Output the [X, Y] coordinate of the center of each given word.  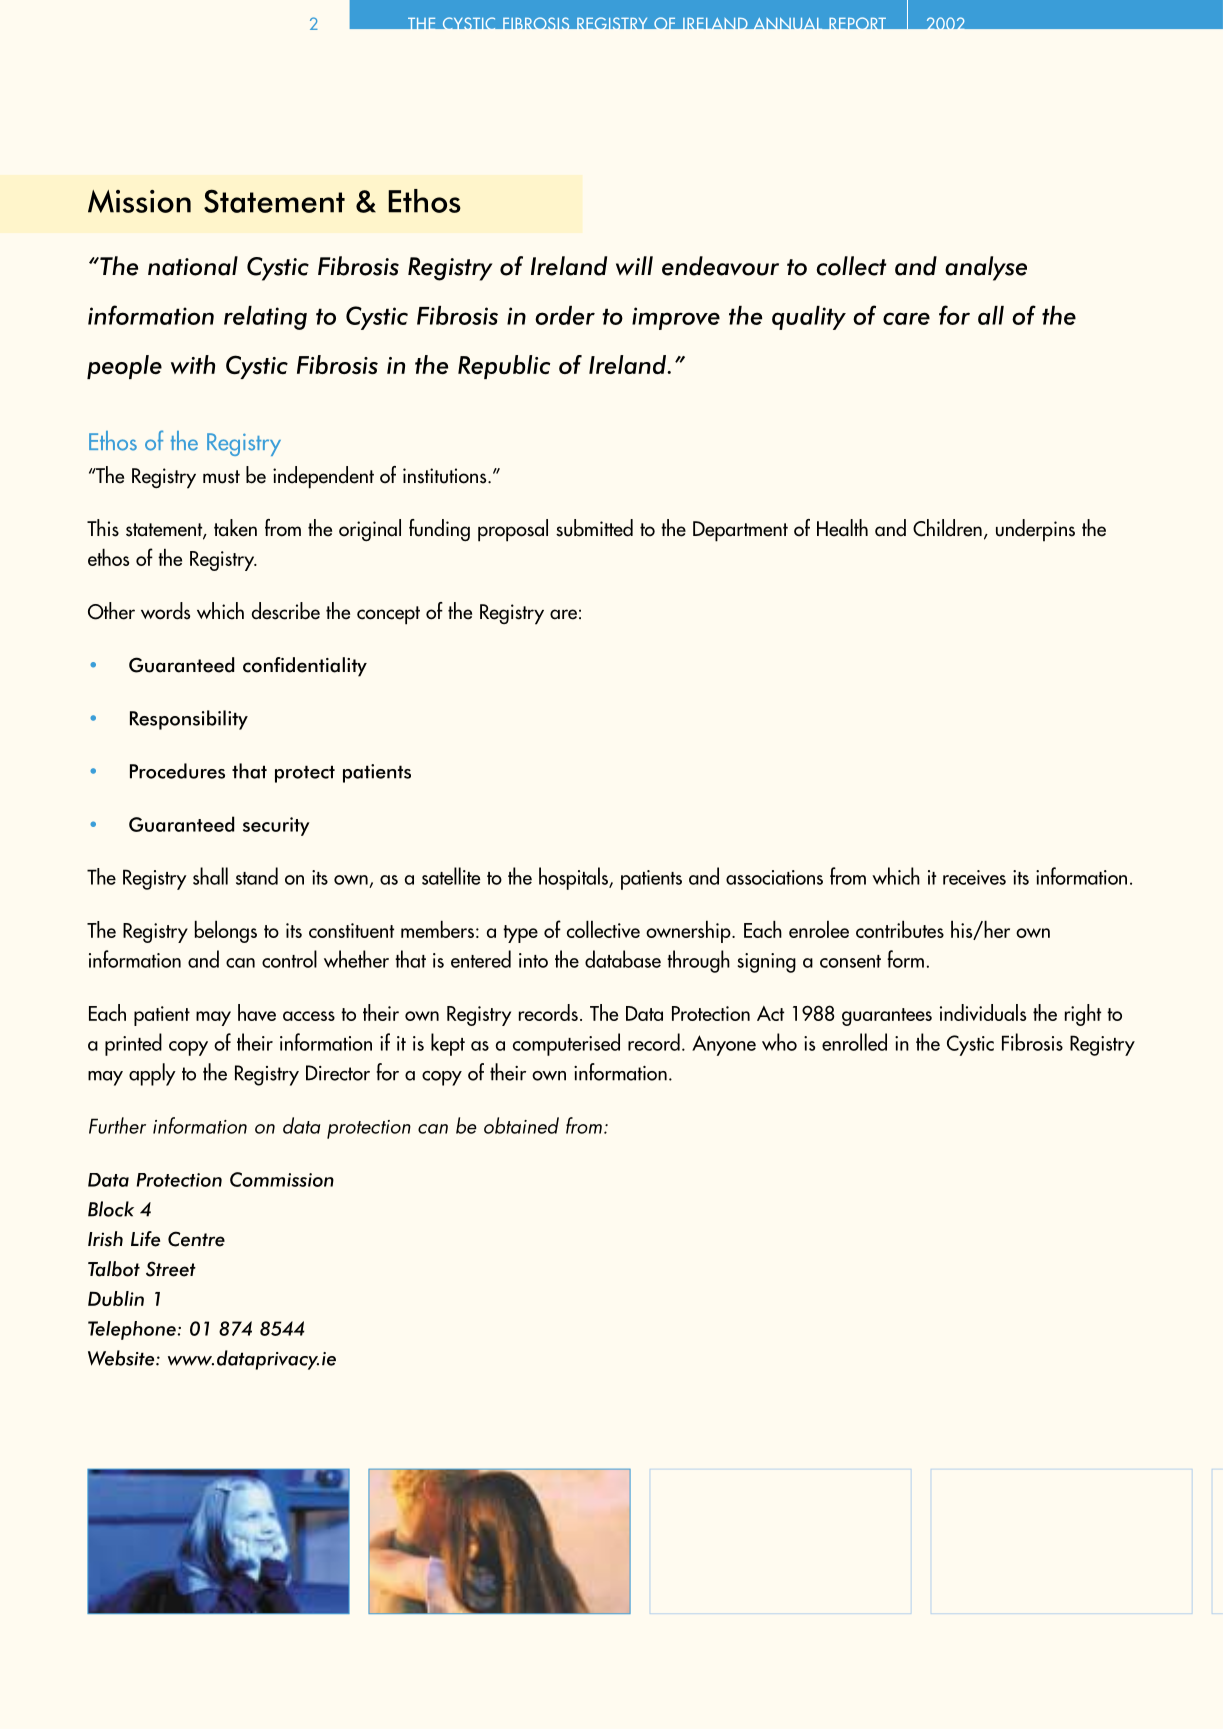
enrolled [854, 1042]
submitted [594, 528]
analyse [986, 268]
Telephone [132, 1330]
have [257, 1012]
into [533, 960]
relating [265, 318]
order [565, 315]
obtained [521, 1125]
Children [947, 528]
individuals [983, 1012]
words [165, 611]
